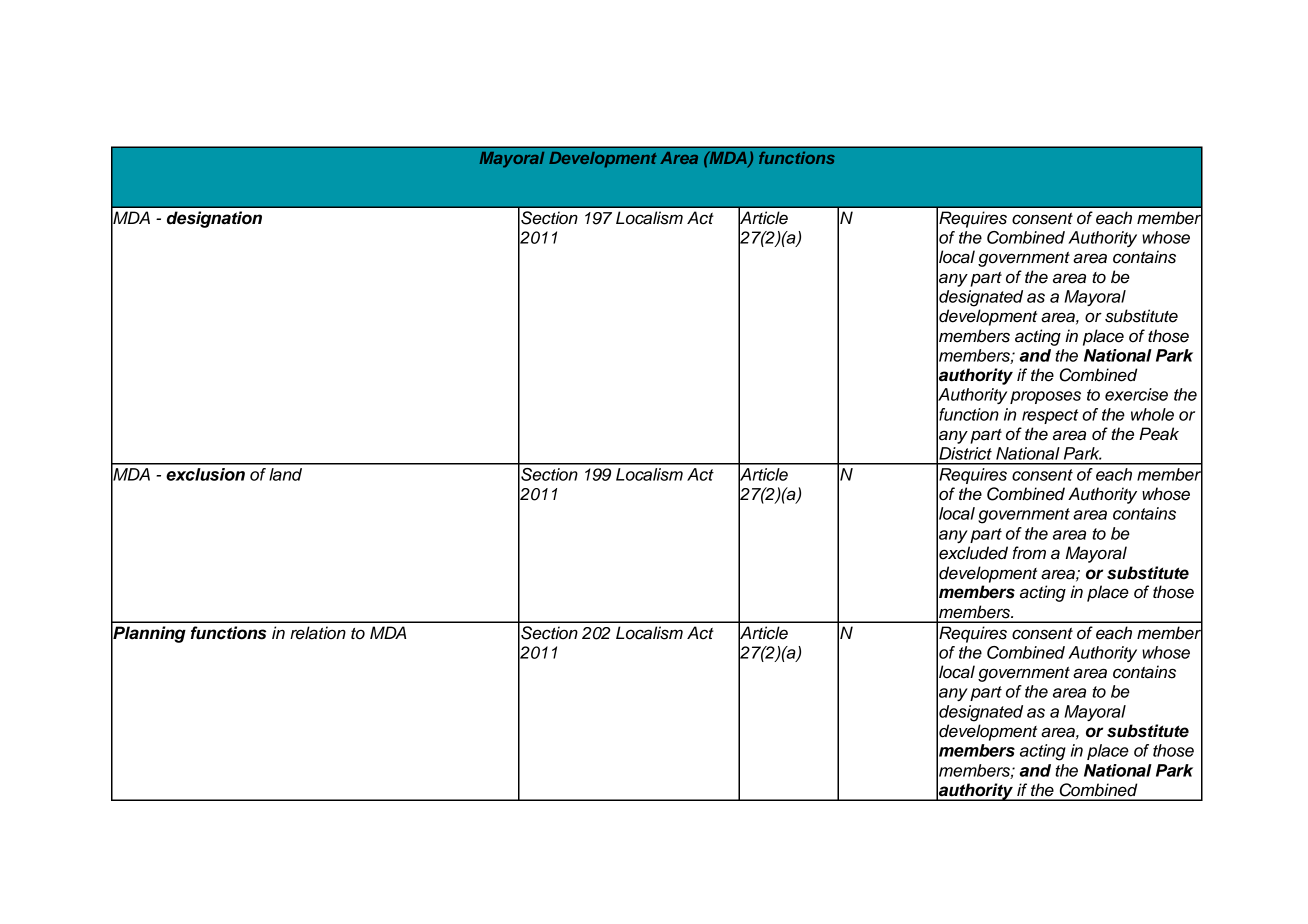  I want to click on respect, so click(1050, 416).
